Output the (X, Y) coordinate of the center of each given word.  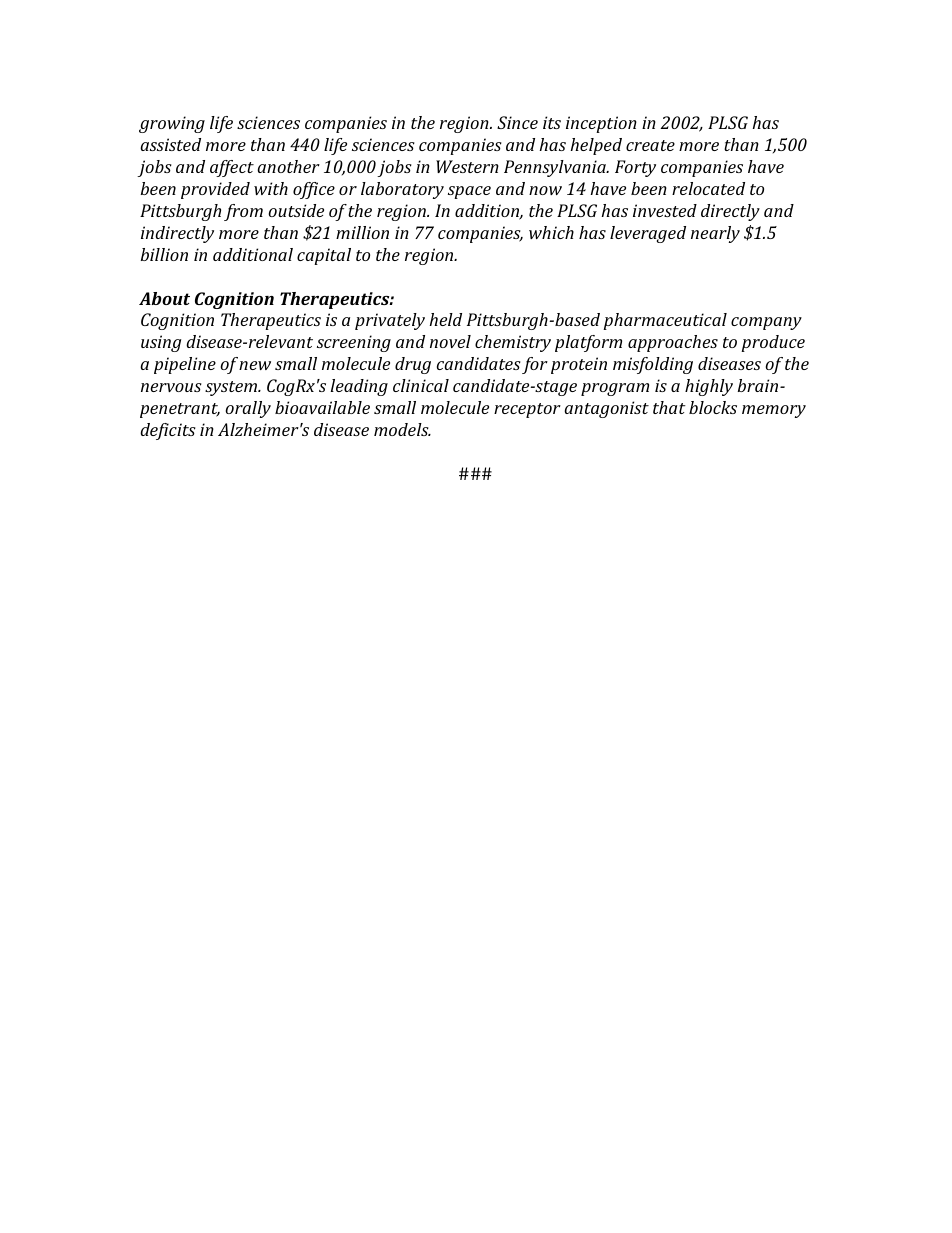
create (650, 145)
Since (517, 122)
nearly (715, 234)
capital (324, 256)
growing (172, 124)
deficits (168, 431)
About (164, 298)
